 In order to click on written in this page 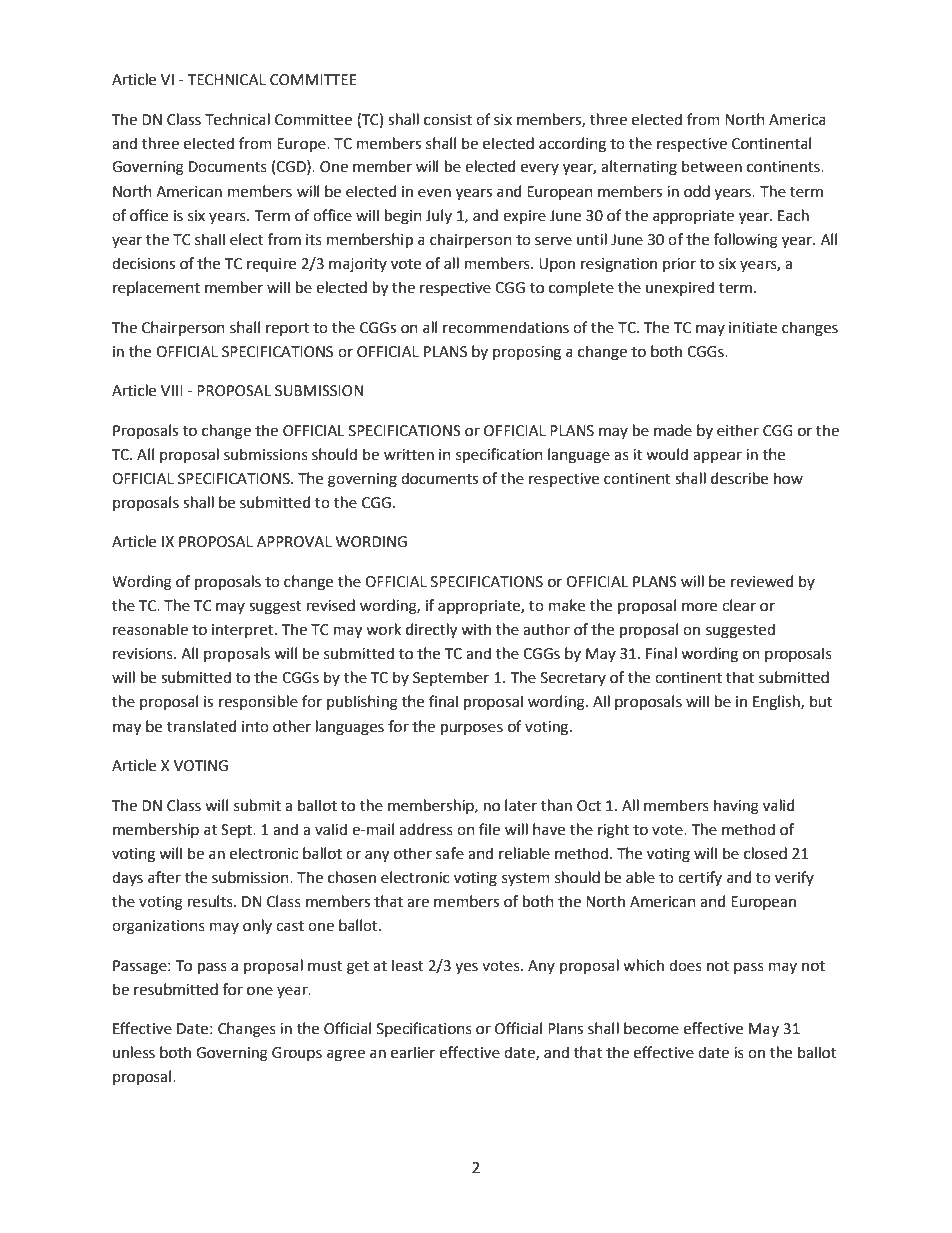, I will do `click(409, 455)`.
